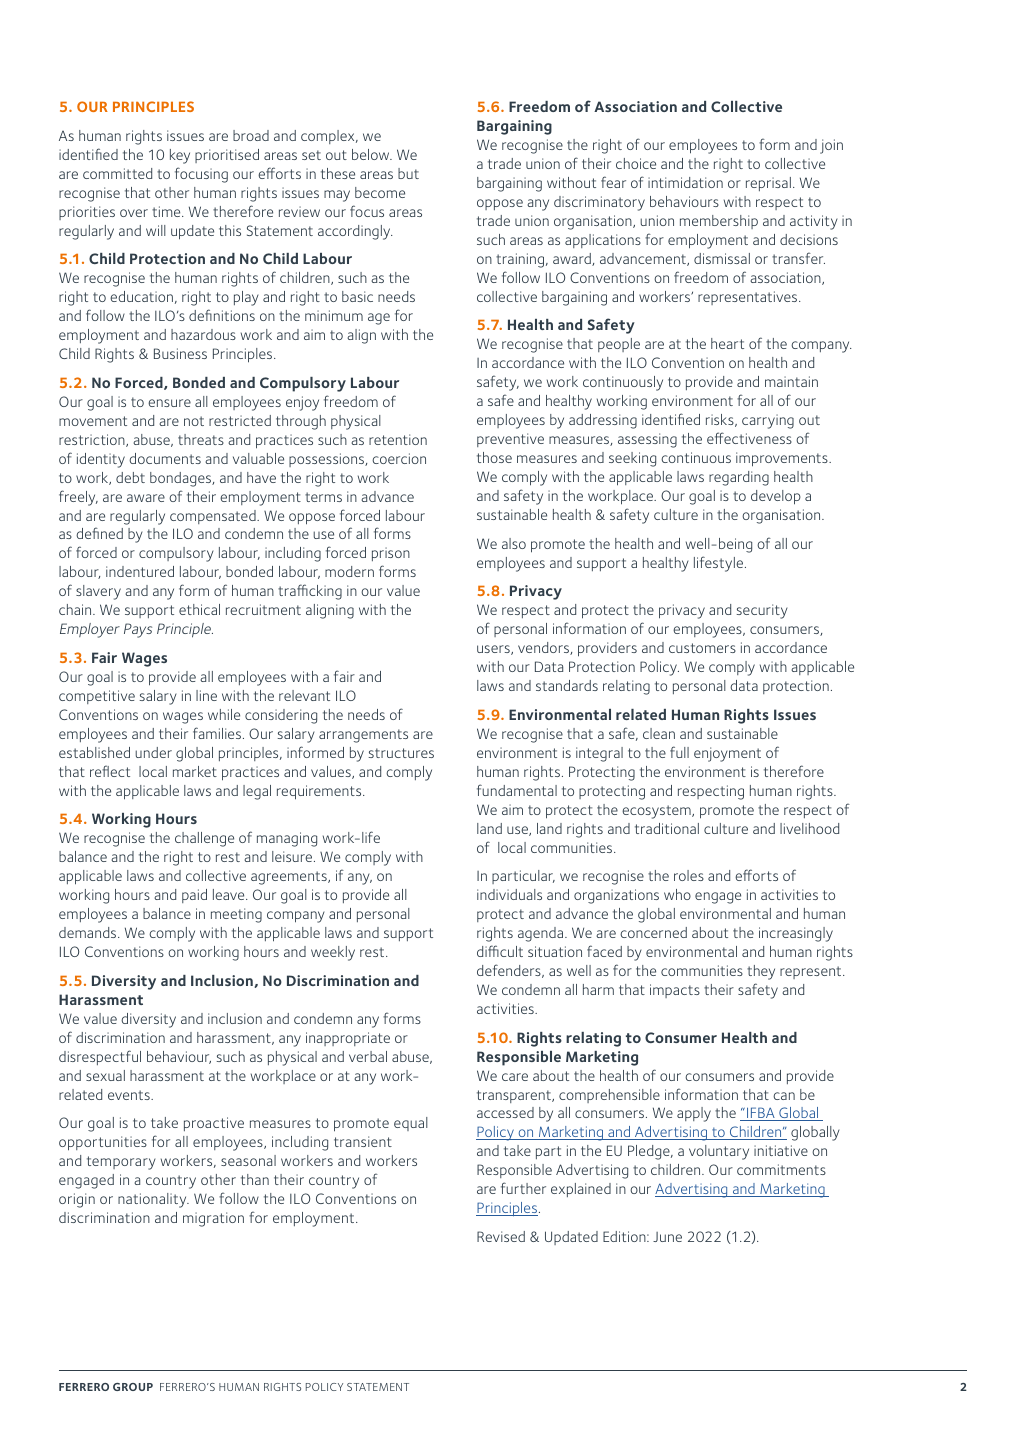 The height and width of the screenshot is (1451, 1026). Describe the element at coordinates (408, 173) in the screenshot. I see `but` at that location.
